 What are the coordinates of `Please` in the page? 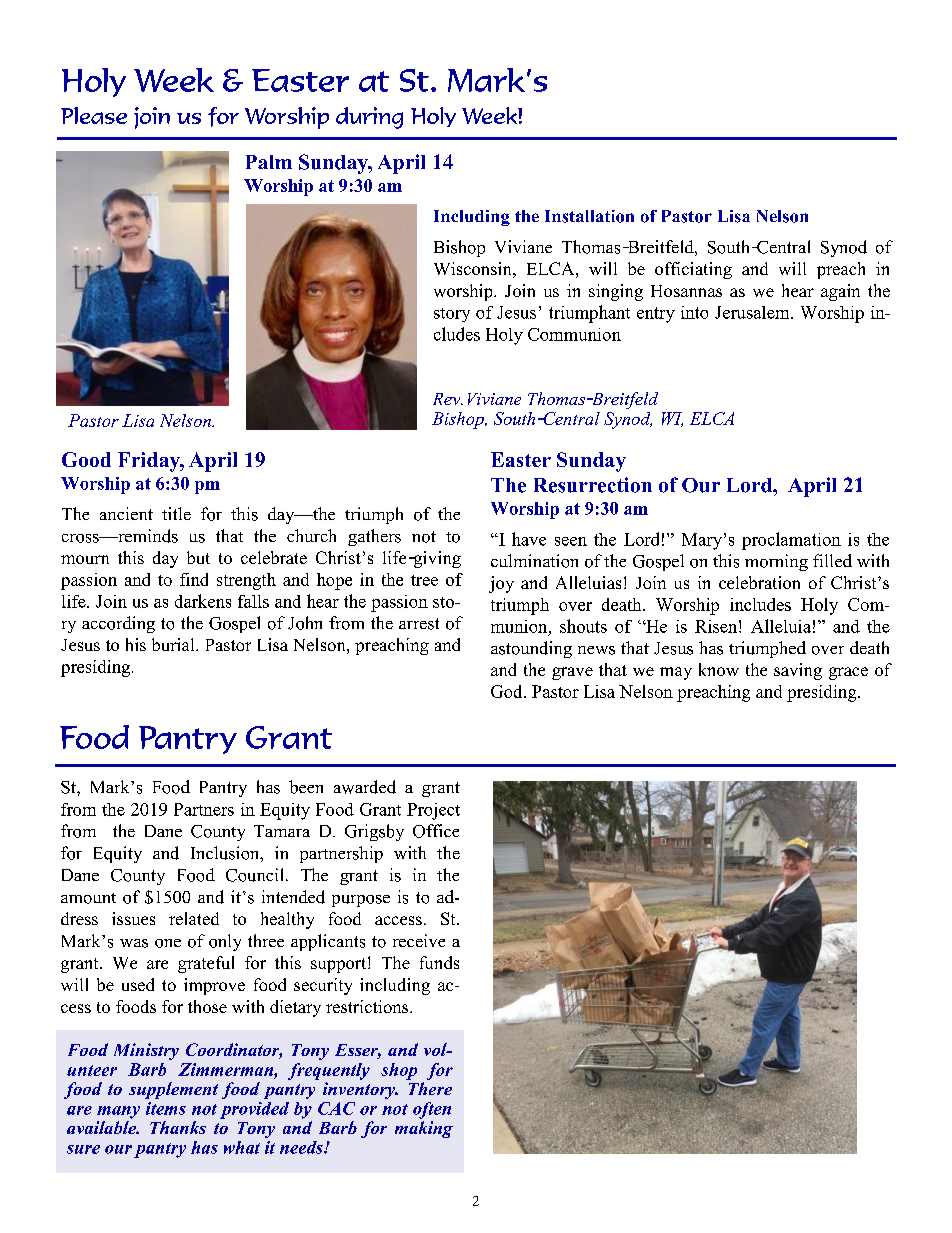 It's located at (94, 115).
